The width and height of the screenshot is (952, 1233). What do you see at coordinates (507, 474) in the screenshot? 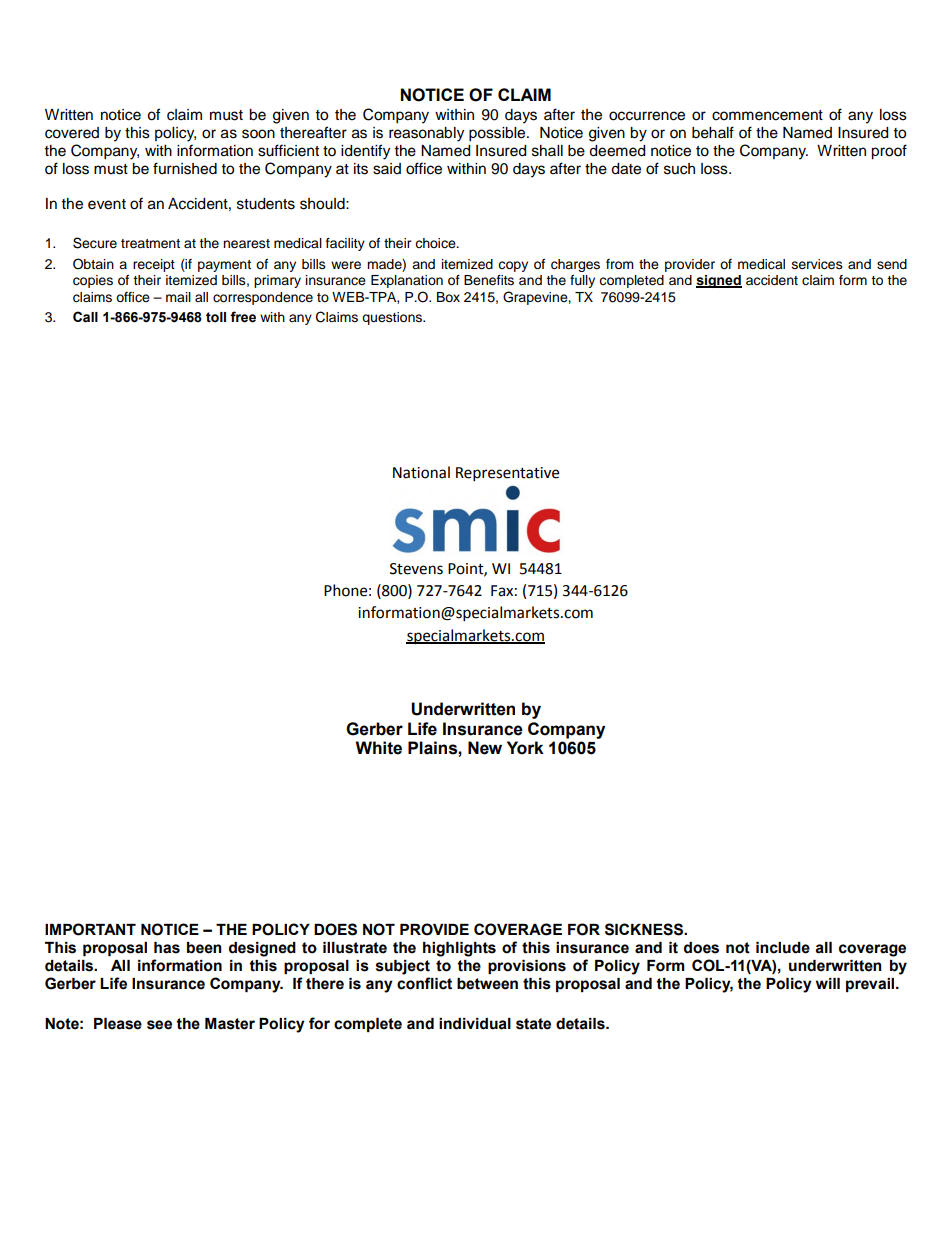
I see `Representative` at bounding box center [507, 474].
